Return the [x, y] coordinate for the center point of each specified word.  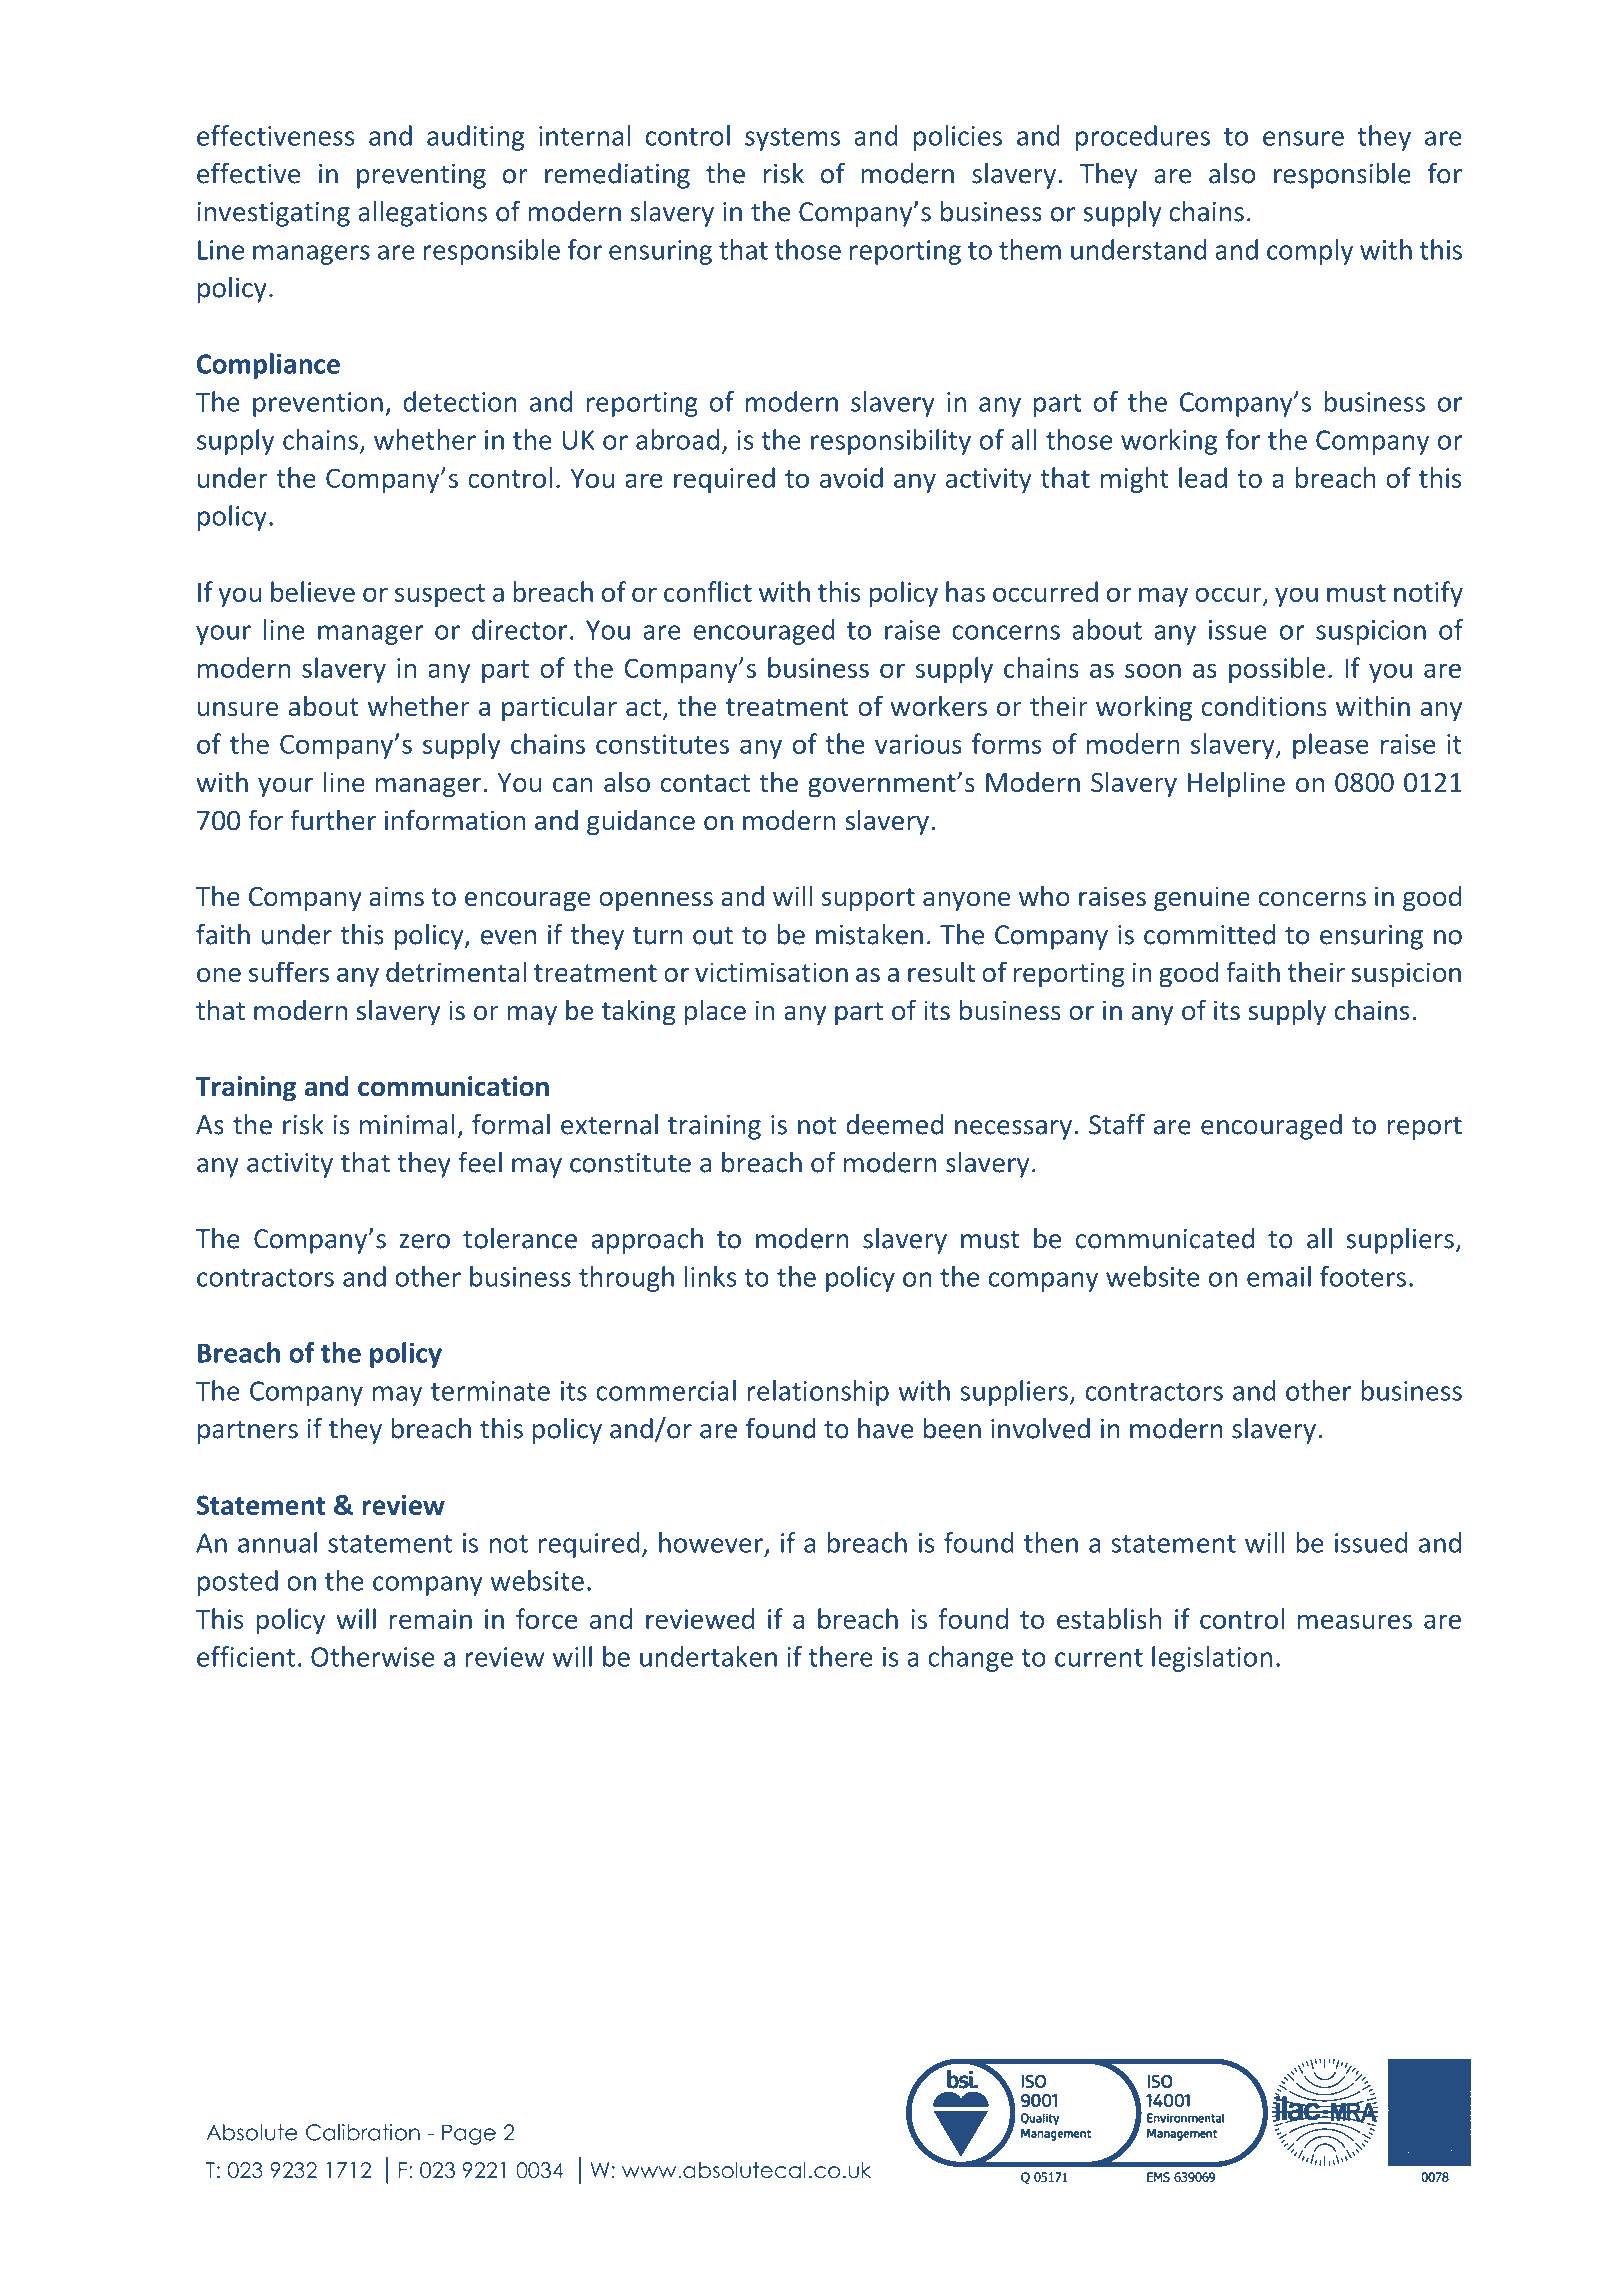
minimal [407, 1124]
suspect [440, 595]
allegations [422, 214]
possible [1277, 670]
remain [431, 1619]
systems [792, 139]
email [1279, 1276]
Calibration [363, 2132]
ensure [1303, 138]
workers [938, 705]
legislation [1212, 1659]
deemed [894, 1124]
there [841, 1656]
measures [1355, 1621]
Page [469, 2134]
